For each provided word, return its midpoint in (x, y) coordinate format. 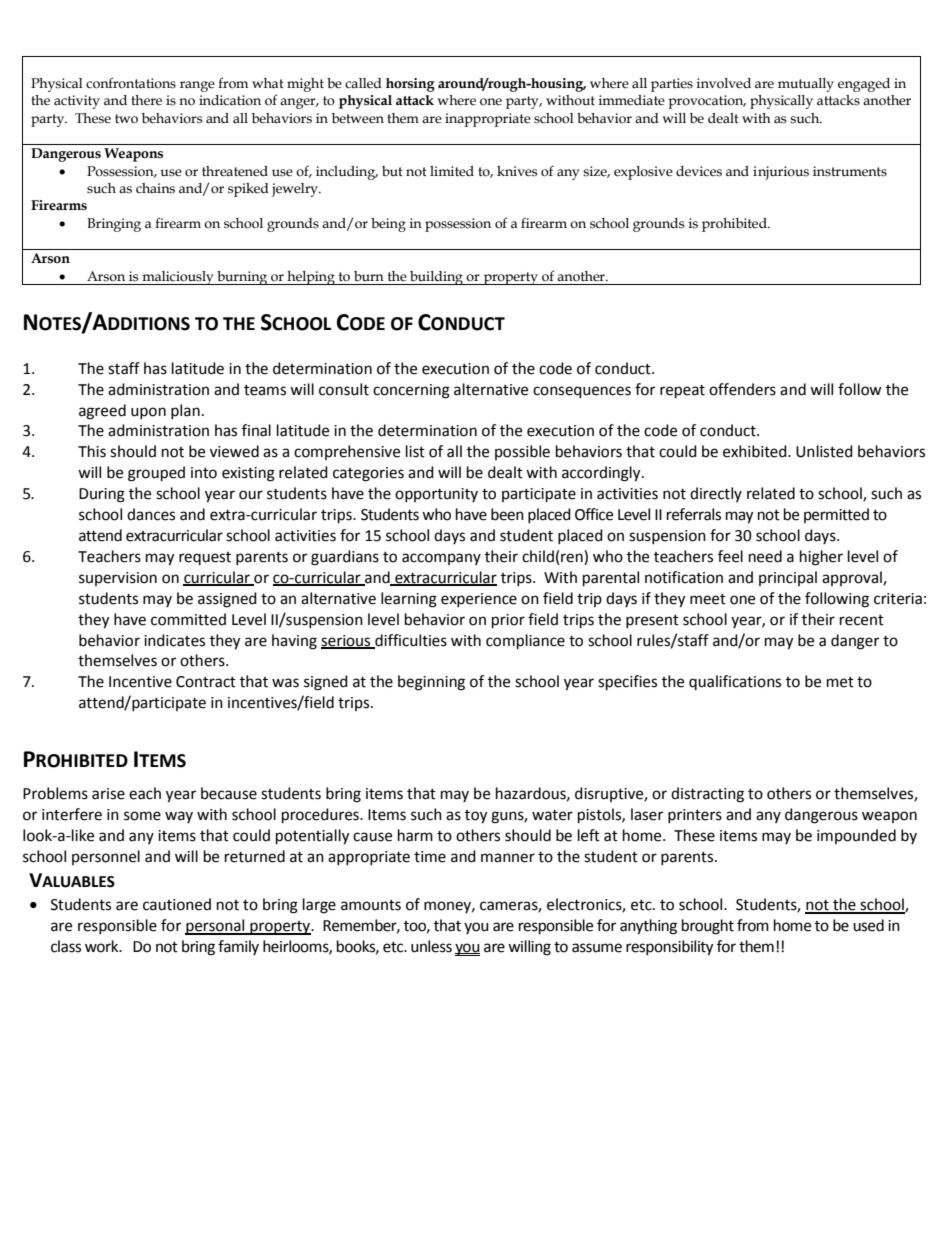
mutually (806, 85)
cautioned (177, 904)
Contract (206, 682)
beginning (431, 683)
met (840, 682)
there (146, 100)
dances (151, 514)
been (507, 514)
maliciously (178, 278)
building (436, 278)
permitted (836, 515)
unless (431, 946)
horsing (410, 85)
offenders (742, 389)
